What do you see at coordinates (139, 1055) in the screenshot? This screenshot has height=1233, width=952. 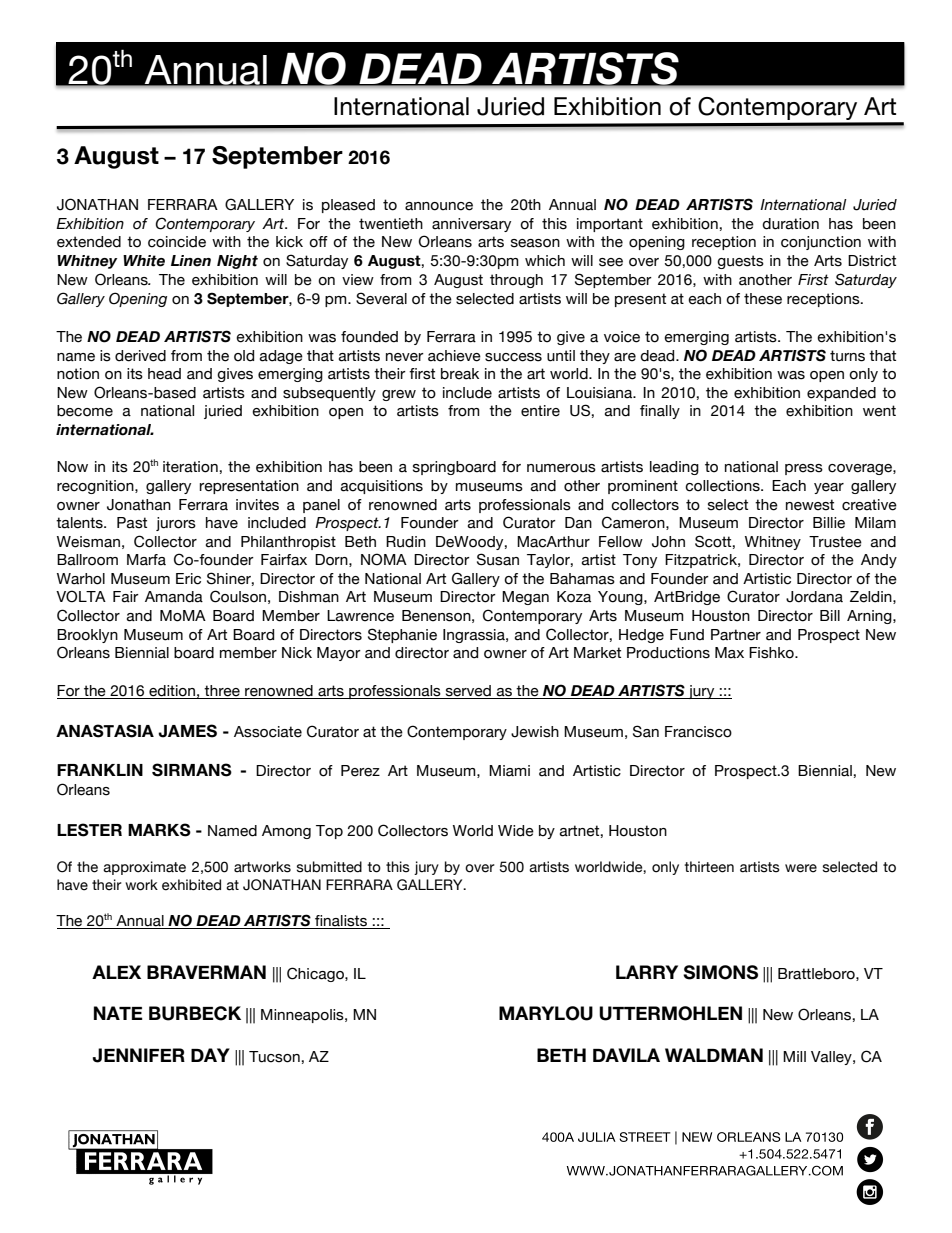 I see `JENNIFER` at bounding box center [139, 1055].
